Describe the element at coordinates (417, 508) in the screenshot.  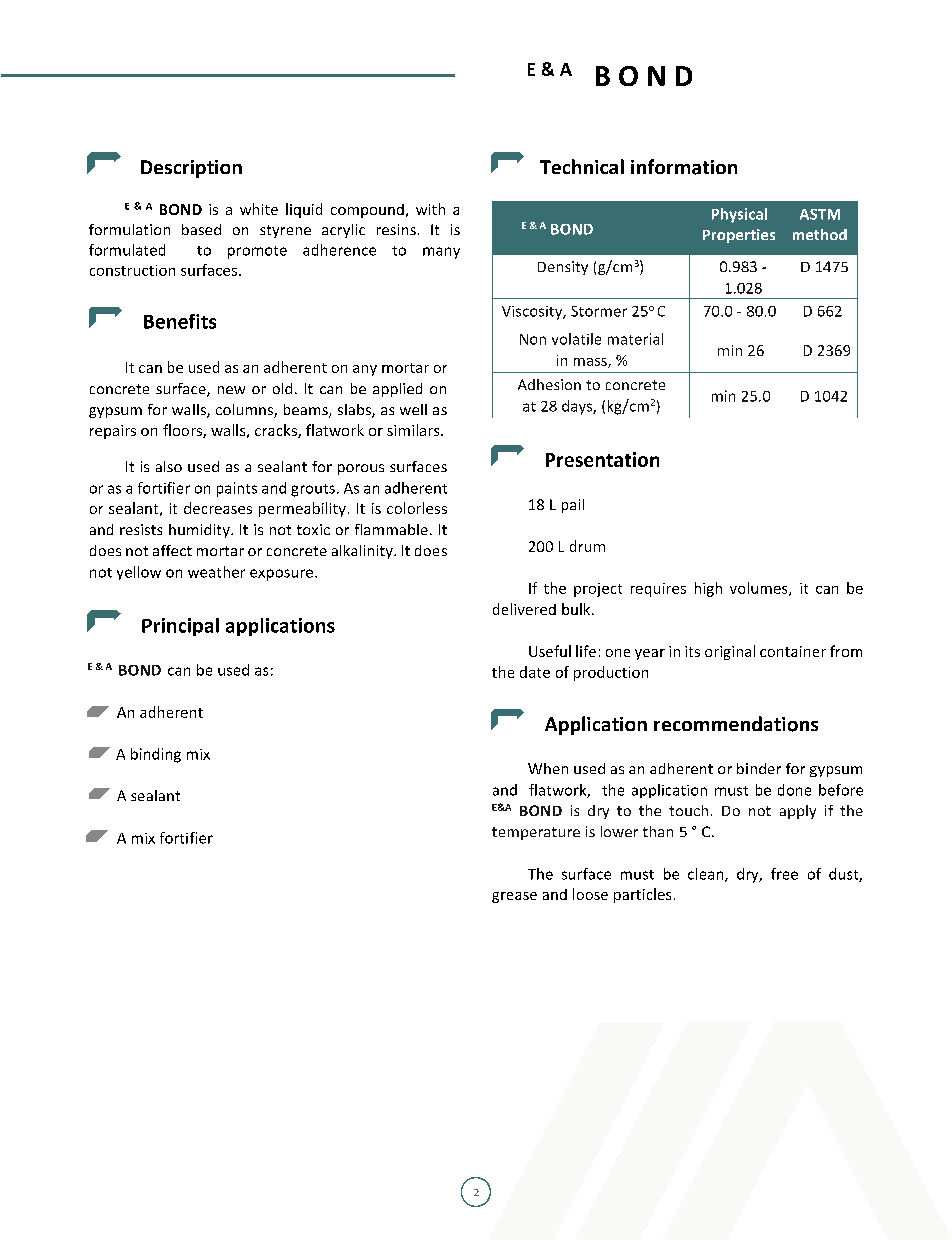
I see `colorless` at that location.
